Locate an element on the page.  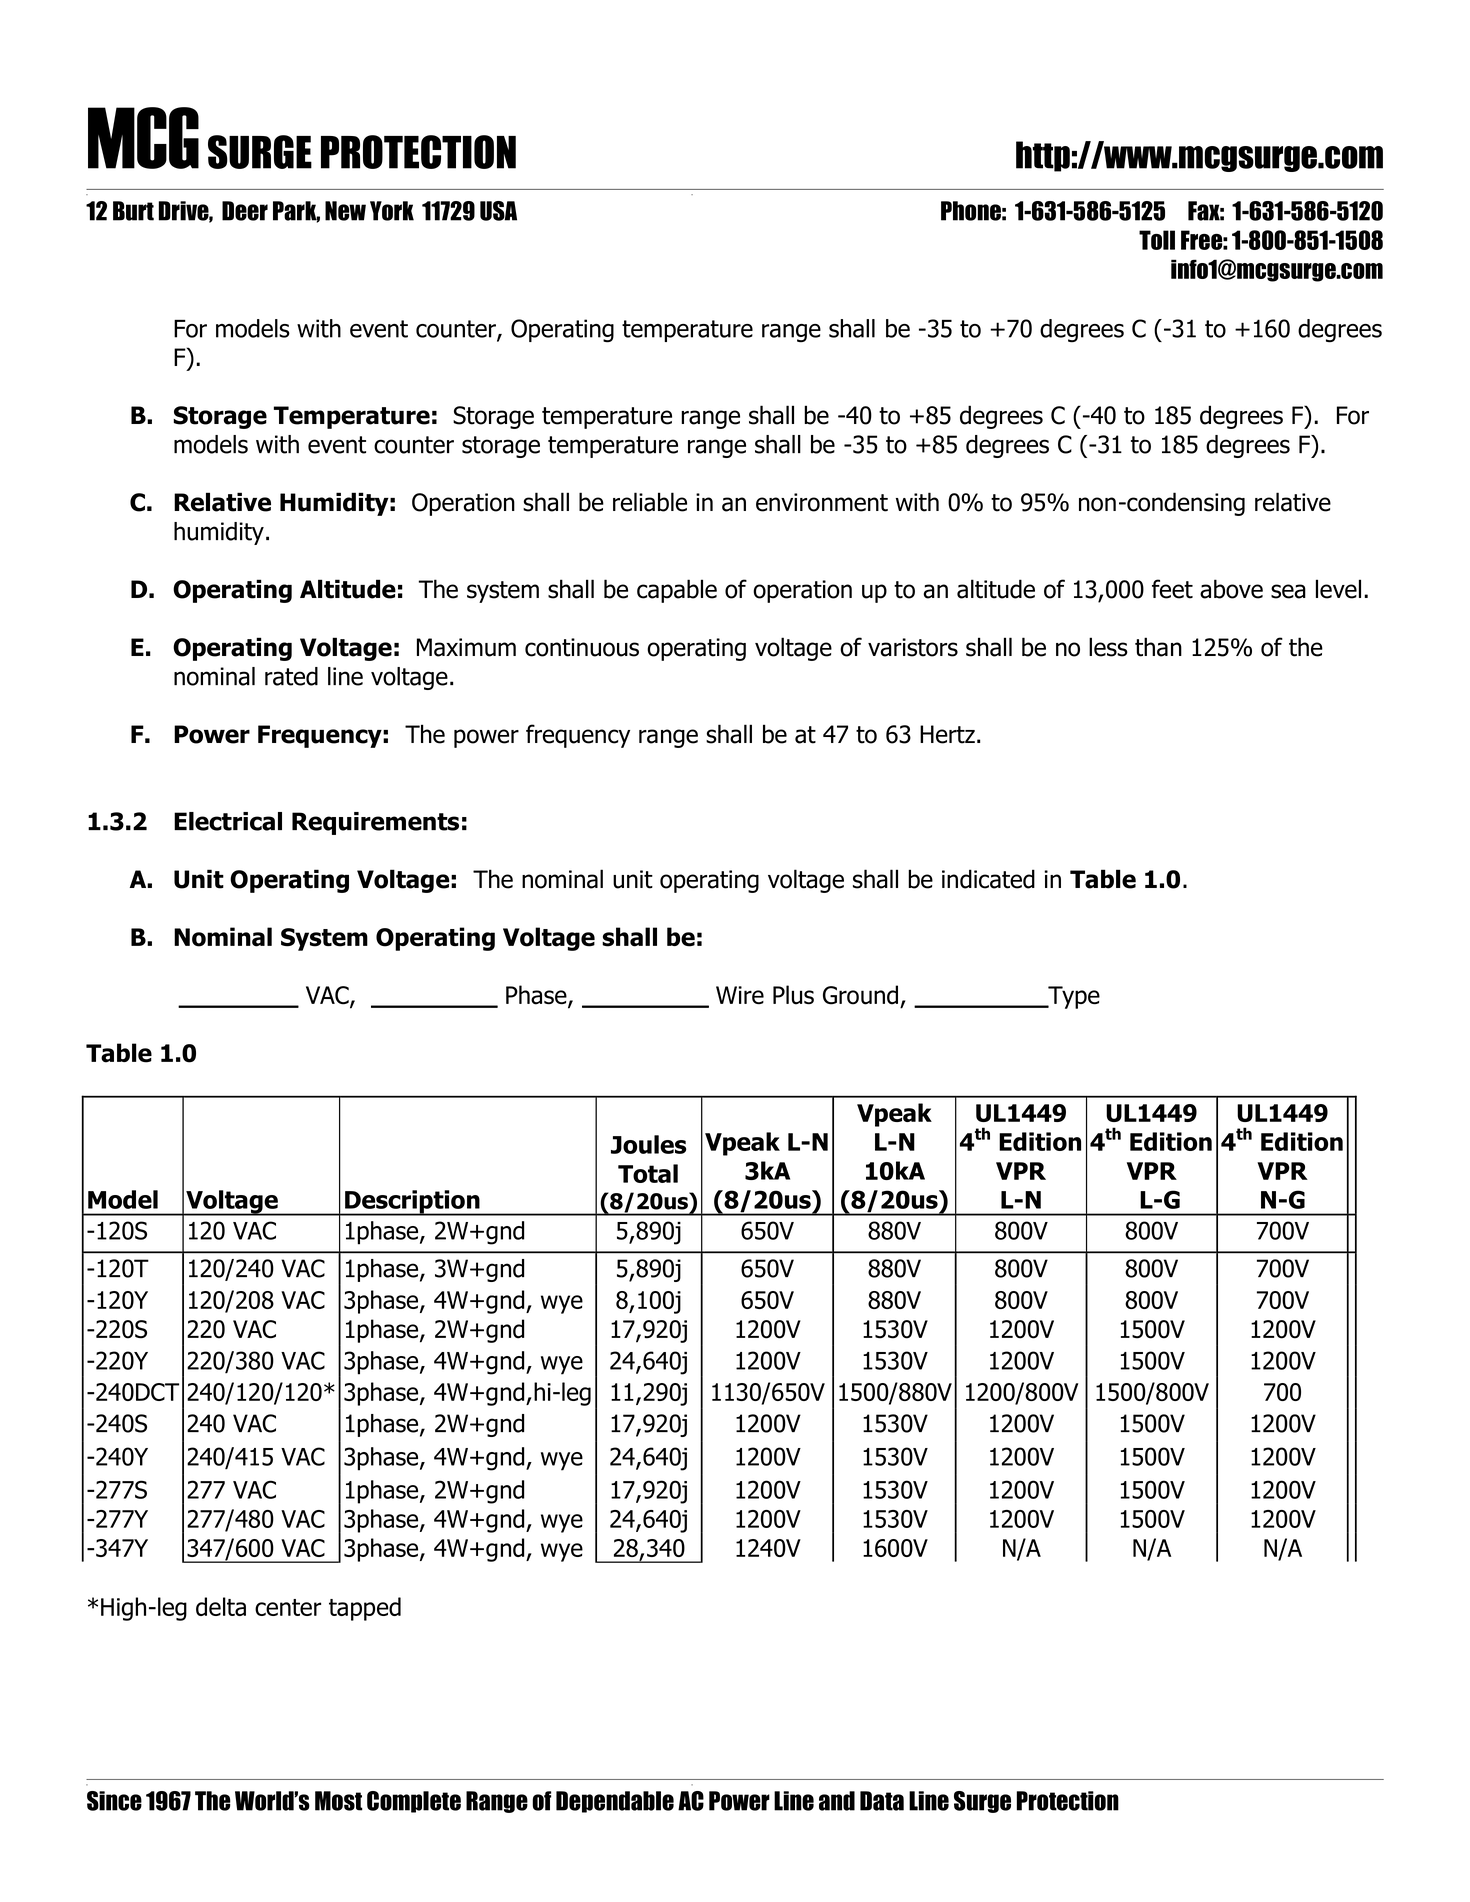
Toll is located at coordinates (1157, 240).
